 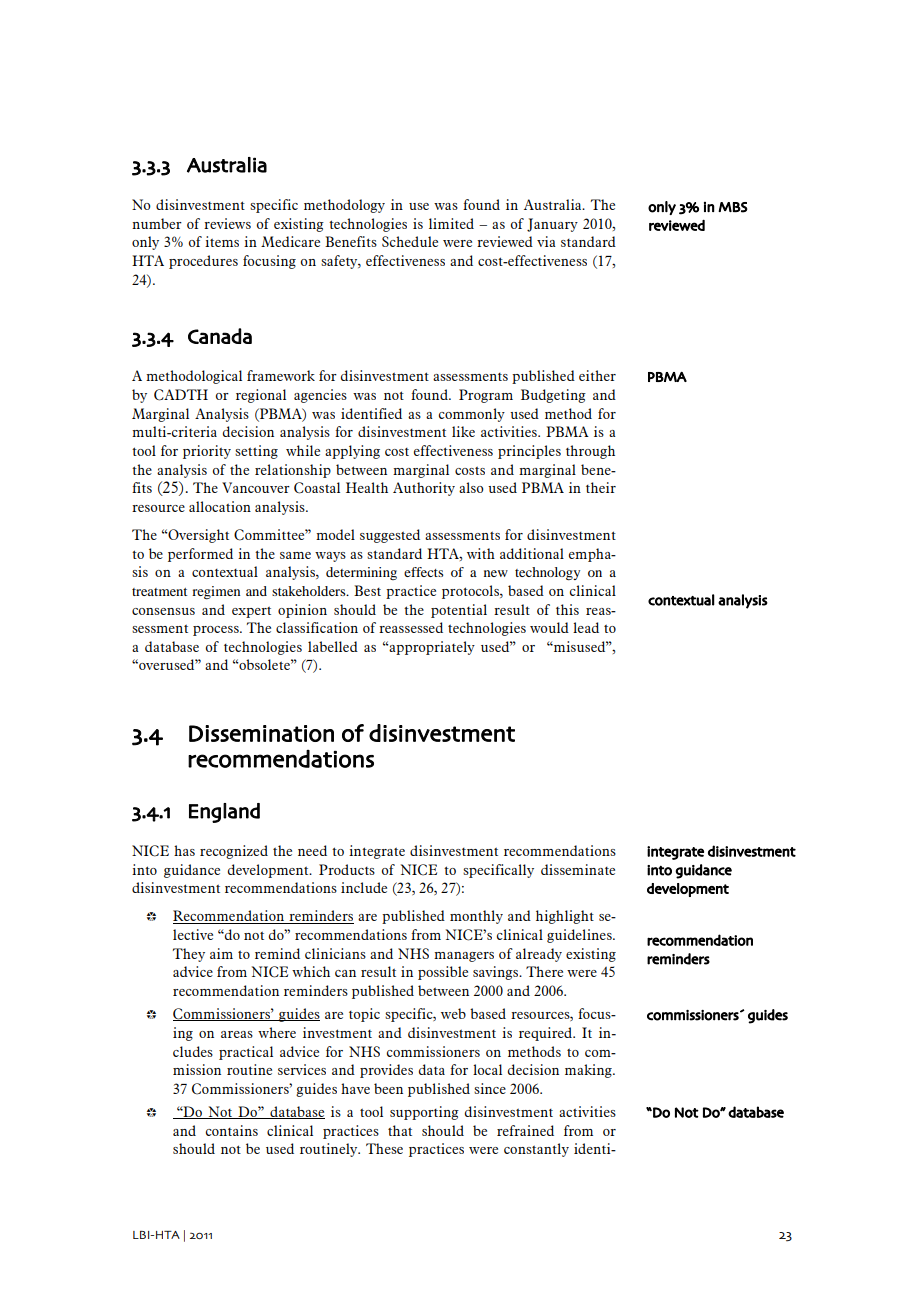 What do you see at coordinates (451, 223) in the screenshot?
I see `limited` at bounding box center [451, 223].
